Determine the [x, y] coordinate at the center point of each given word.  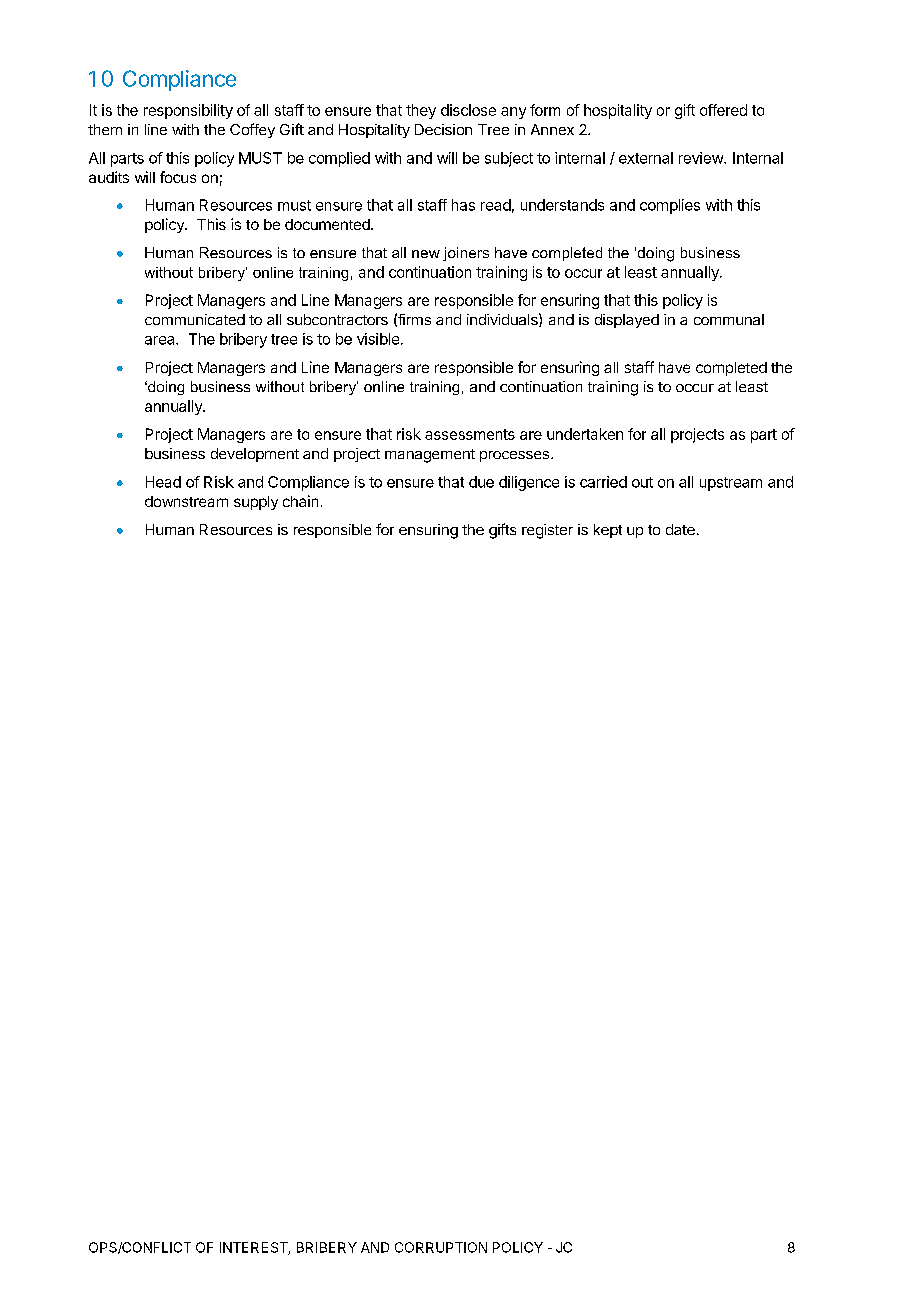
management [430, 456]
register [547, 531]
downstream [186, 501]
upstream [731, 484]
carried [603, 482]
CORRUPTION [441, 1247]
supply [256, 503]
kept [608, 531]
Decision [443, 129]
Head [163, 482]
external [646, 158]
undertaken [585, 434]
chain [300, 501]
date [680, 529]
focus [178, 177]
